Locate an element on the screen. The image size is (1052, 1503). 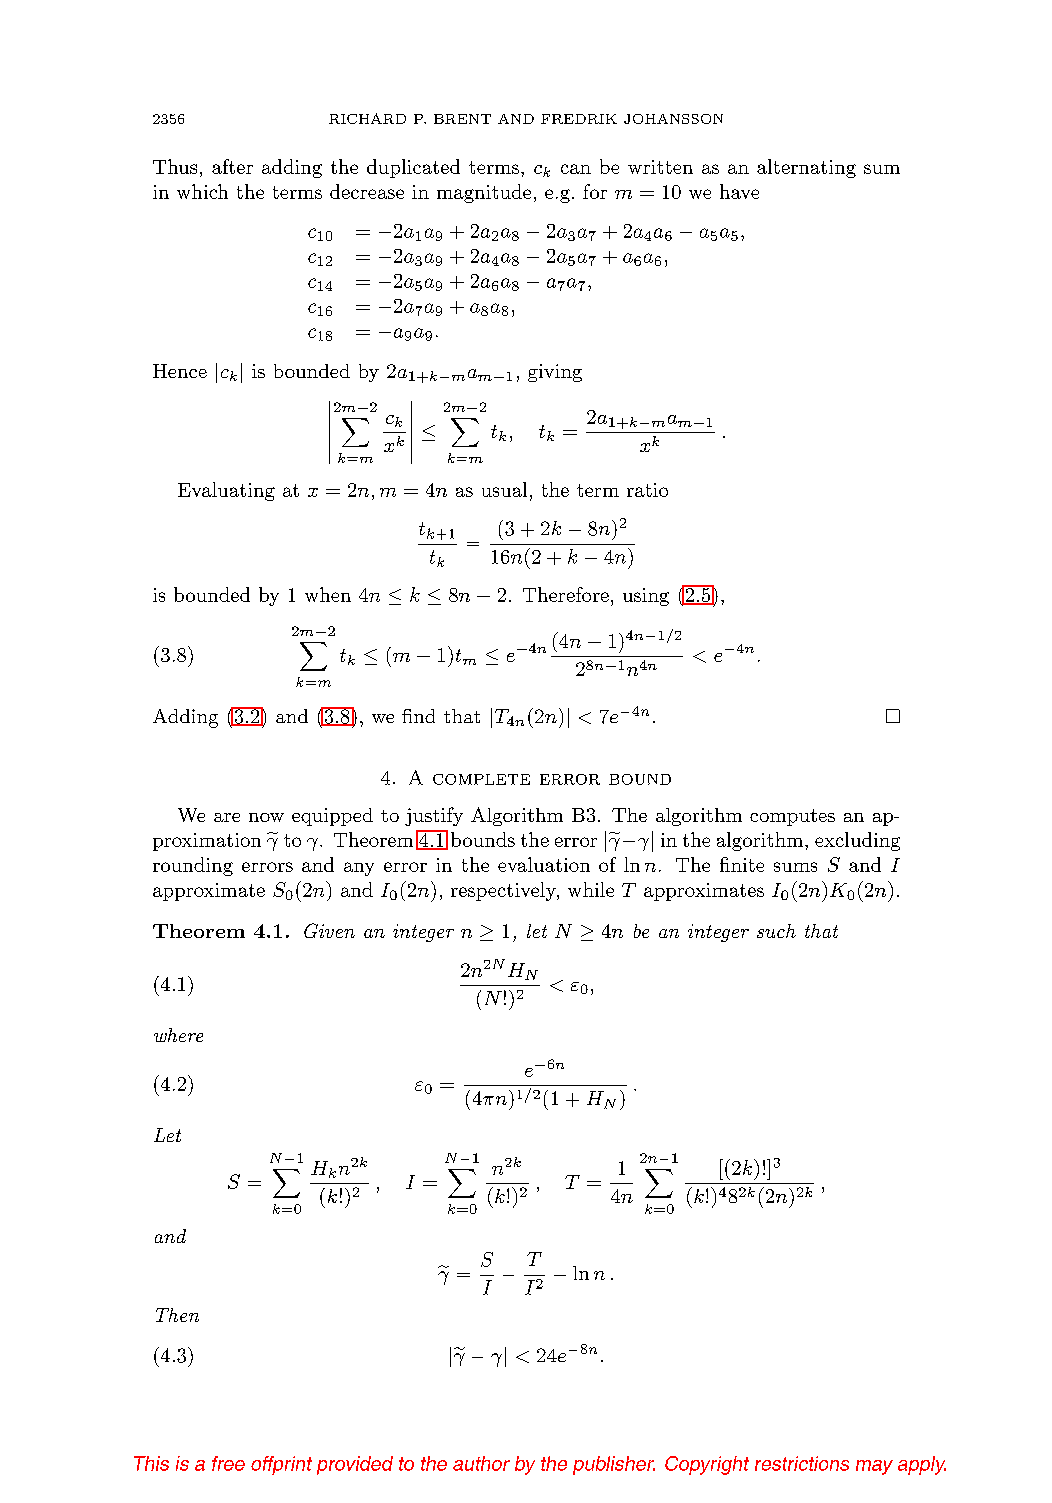
Therefore is located at coordinates (566, 594).
